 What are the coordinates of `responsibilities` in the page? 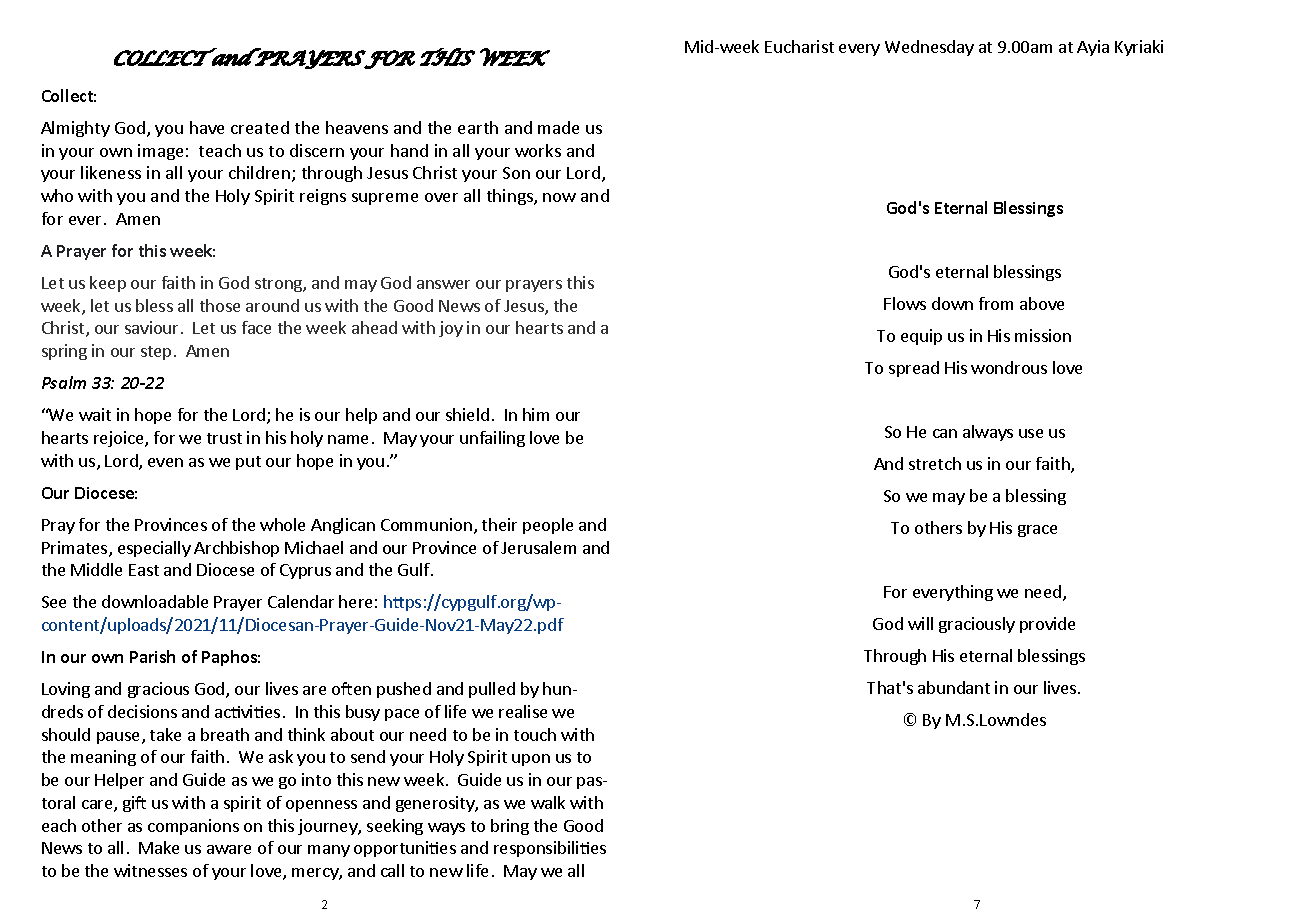 It's located at (550, 849).
